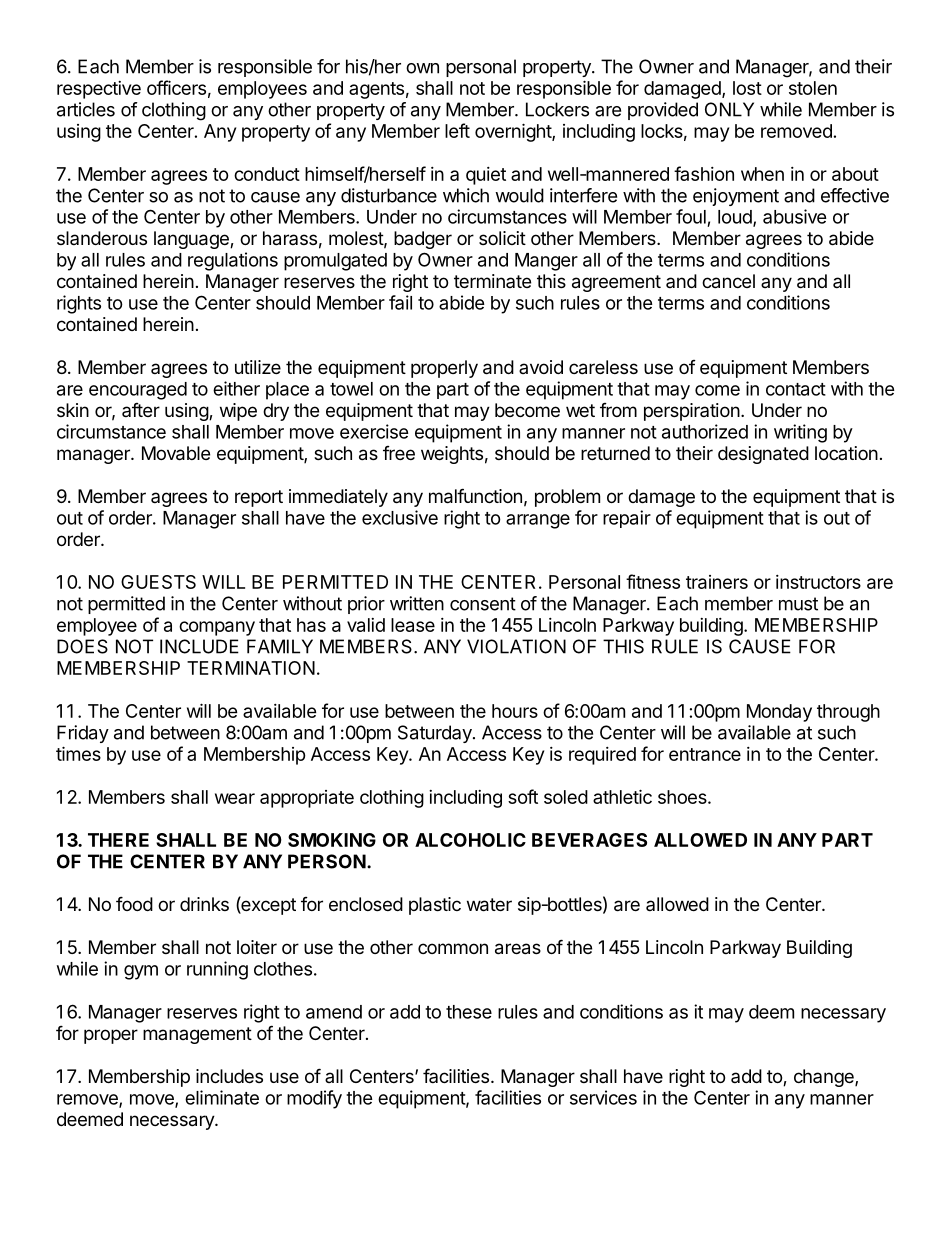 The width and height of the screenshot is (952, 1233). What do you see at coordinates (457, 130) in the screenshot?
I see `left` at bounding box center [457, 130].
